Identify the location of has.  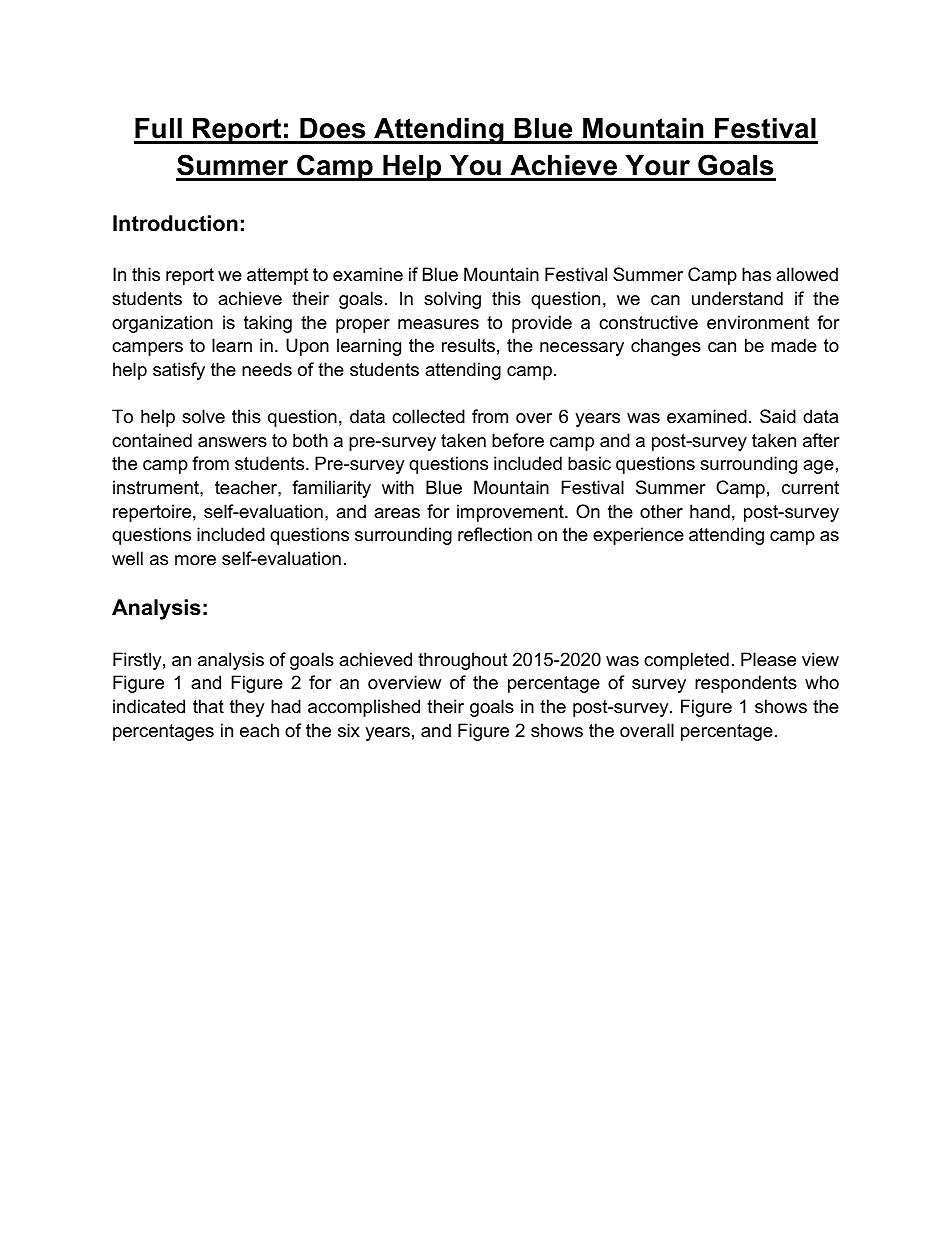
(756, 274).
